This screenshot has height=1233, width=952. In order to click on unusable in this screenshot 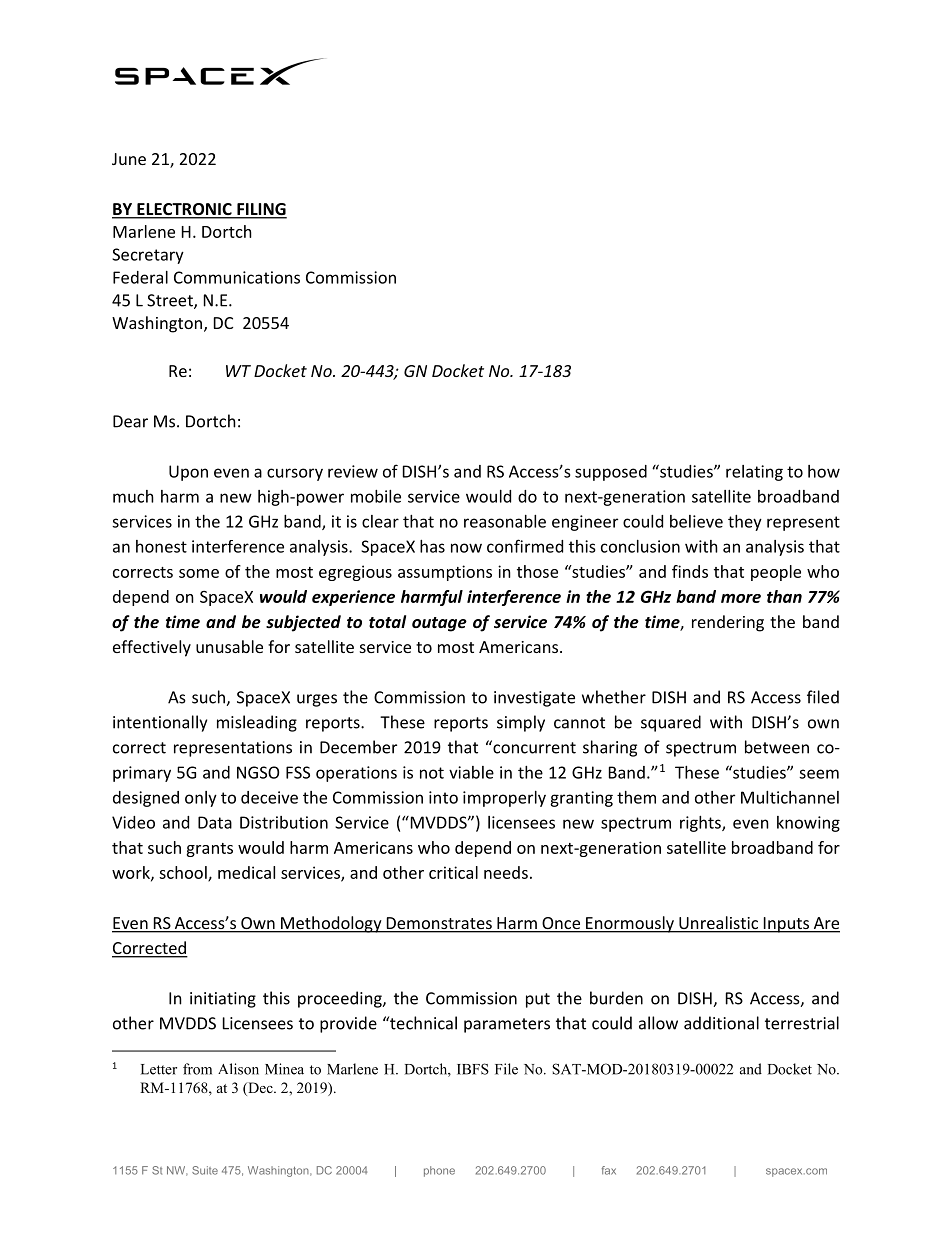, I will do `click(229, 646)`.
